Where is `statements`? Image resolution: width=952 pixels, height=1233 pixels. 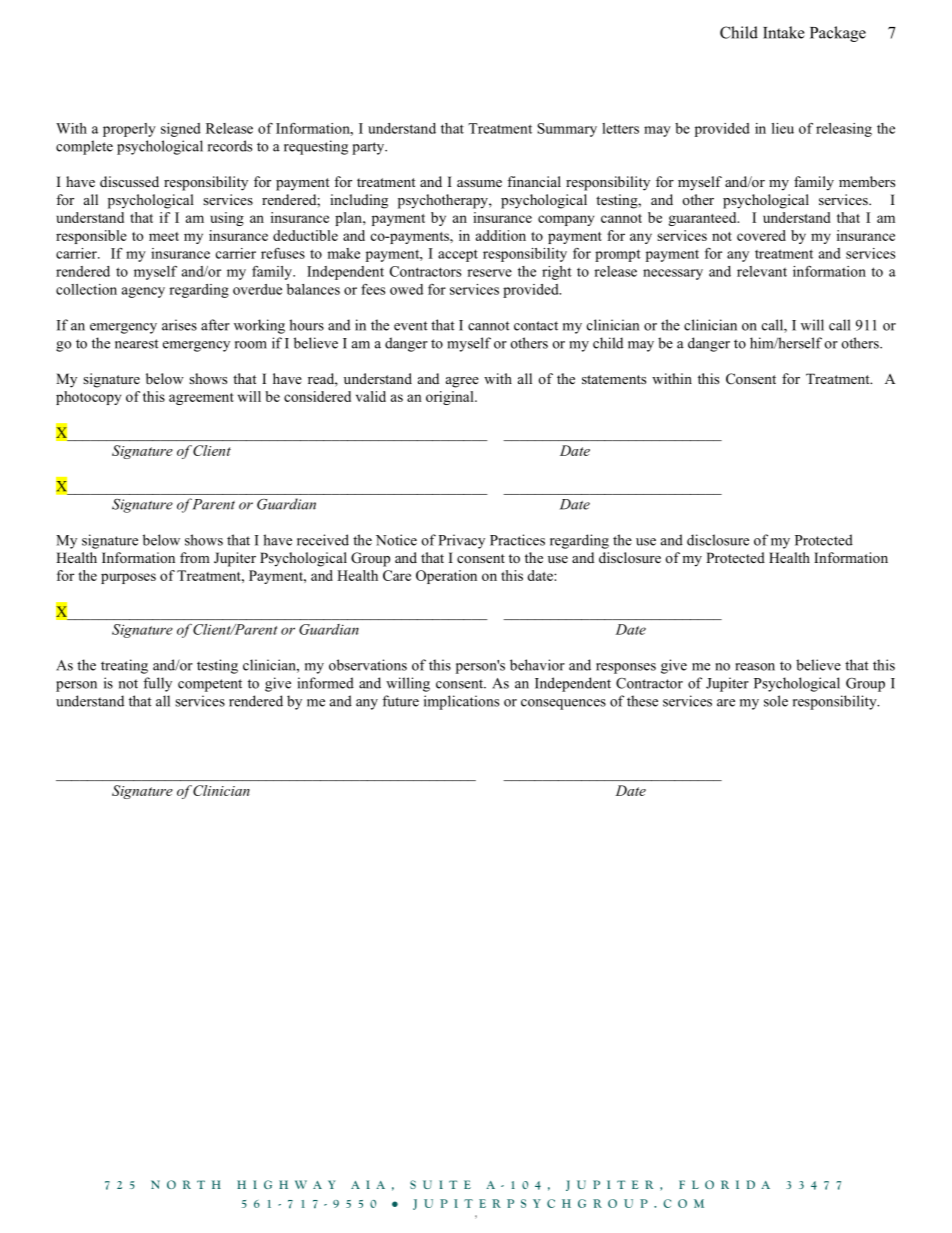
statements is located at coordinates (614, 379).
